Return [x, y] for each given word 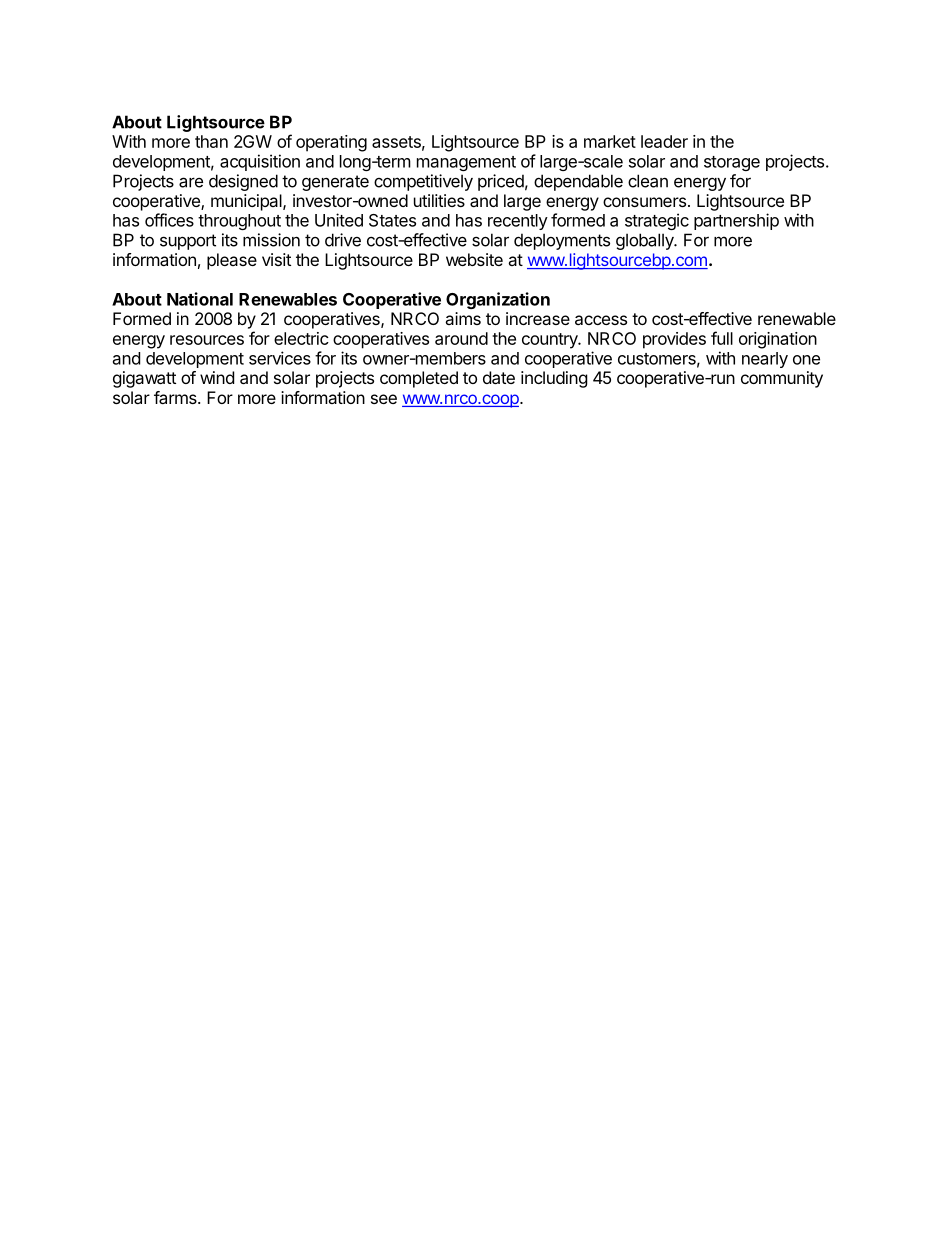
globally [646, 241]
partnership [736, 221]
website [474, 259]
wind [217, 377]
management [466, 163]
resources [207, 340]
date [499, 377]
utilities [439, 200]
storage [732, 163]
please [232, 261]
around [461, 338]
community [782, 379]
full [722, 338]
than [211, 141]
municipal [247, 202]
